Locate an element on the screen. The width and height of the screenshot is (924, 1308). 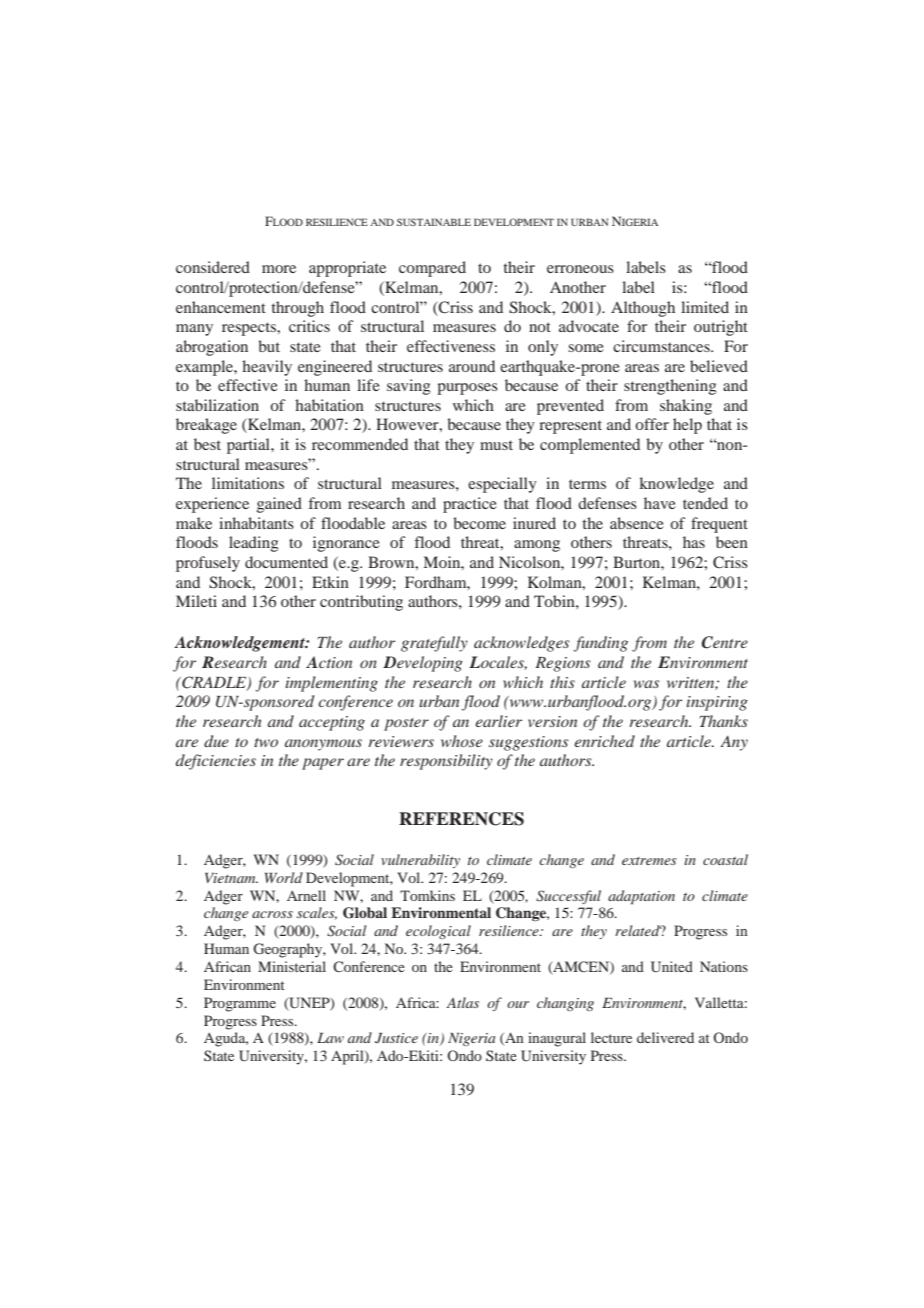
delivered is located at coordinates (665, 1037).
